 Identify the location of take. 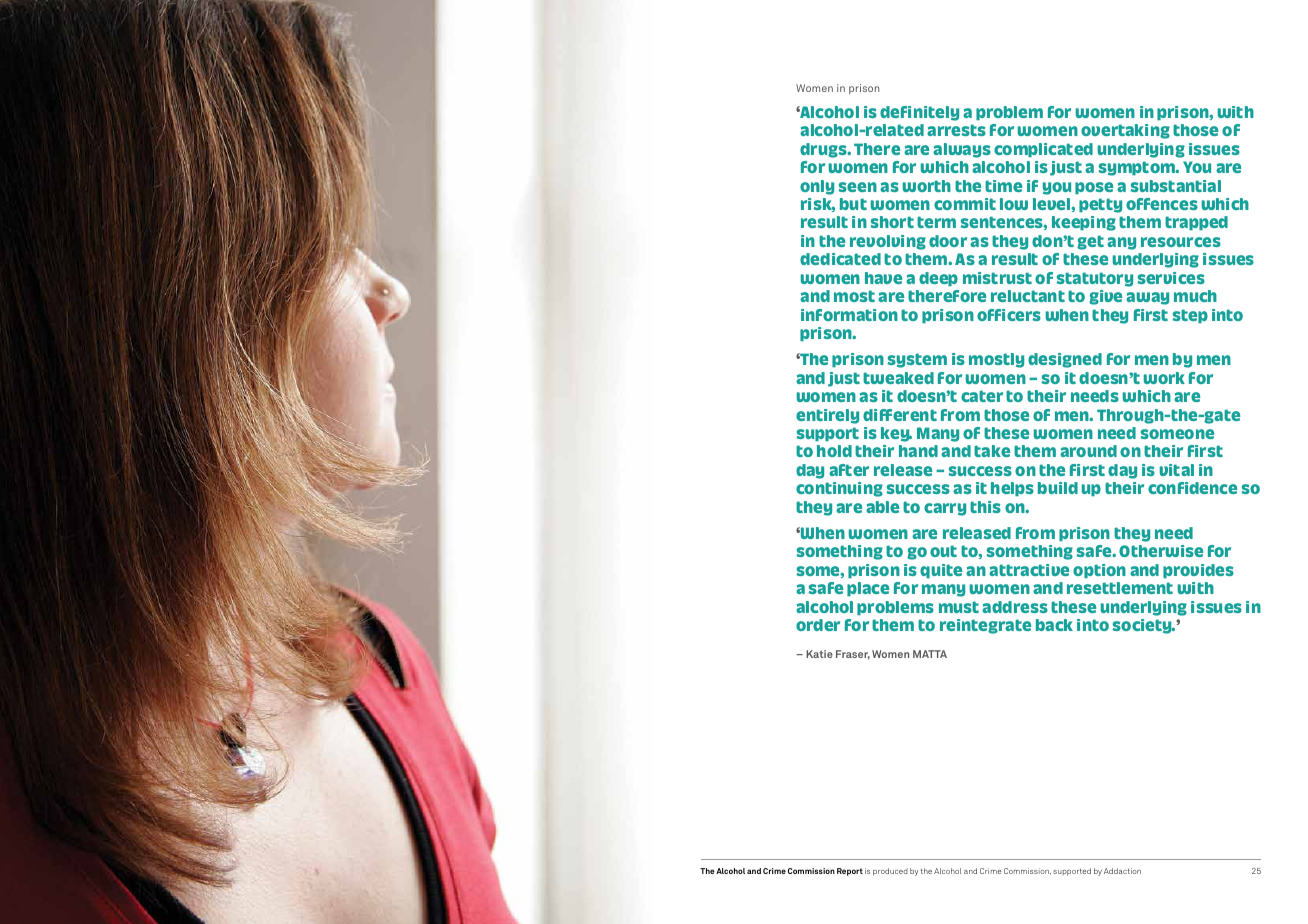
(992, 451).
